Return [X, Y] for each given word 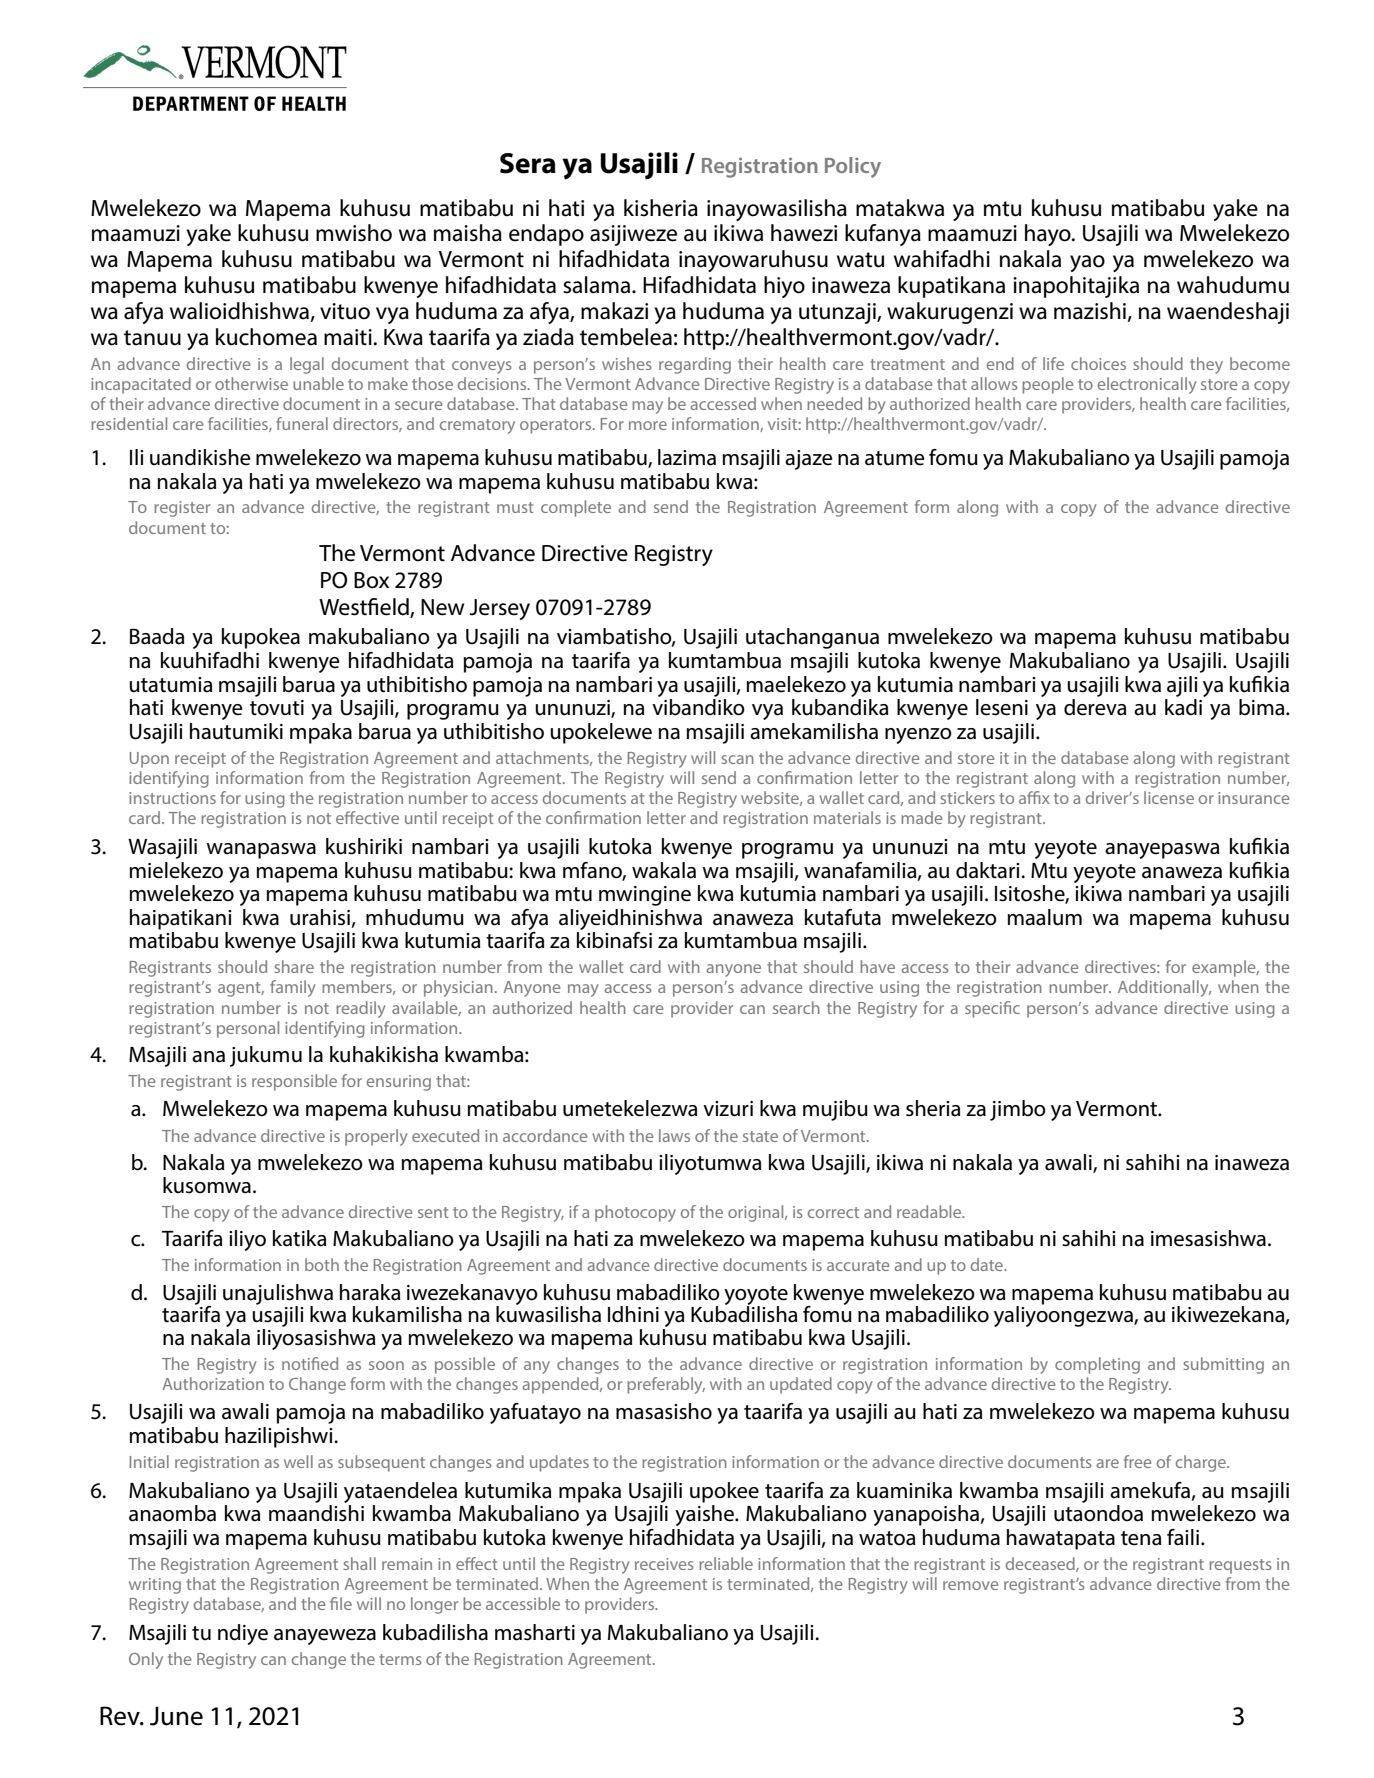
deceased [1041, 1564]
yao [1087, 263]
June [176, 1716]
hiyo [784, 287]
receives [664, 1564]
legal [307, 365]
